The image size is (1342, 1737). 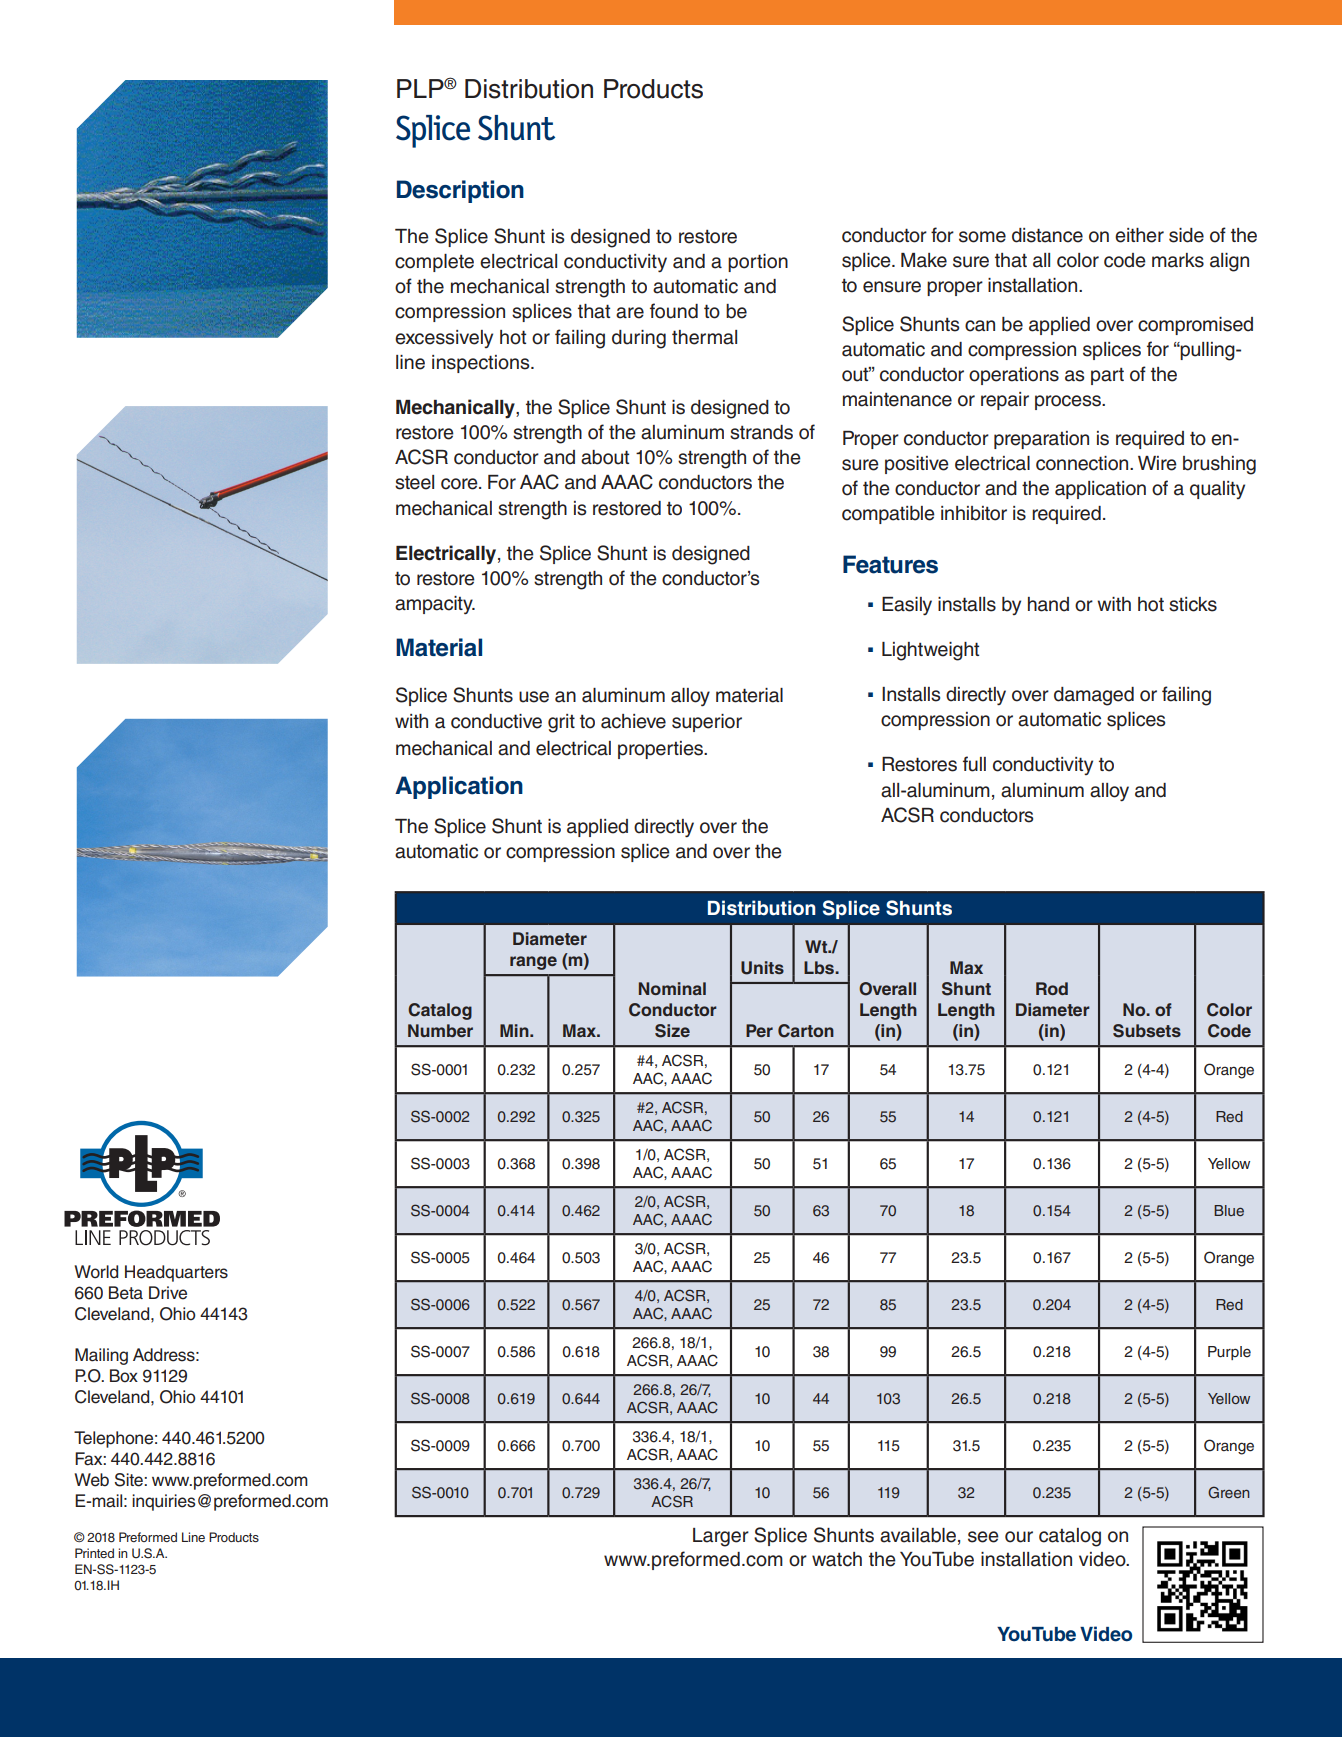 What do you see at coordinates (1047, 235) in the page?
I see `distance` at bounding box center [1047, 235].
